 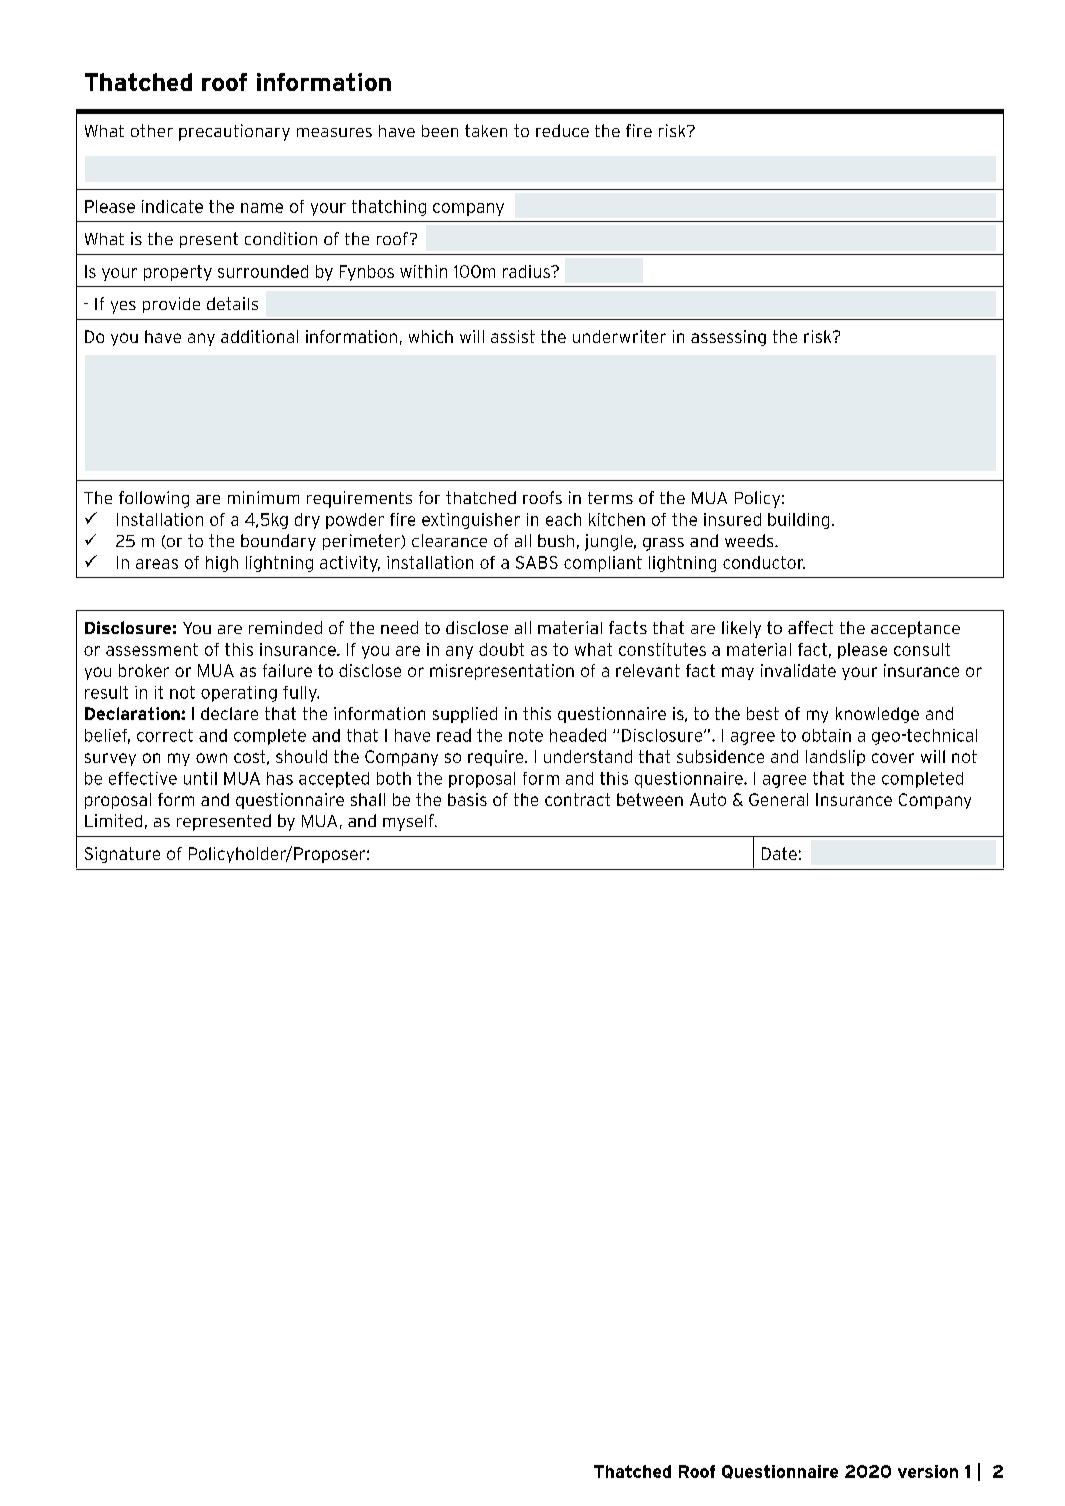 What do you see at coordinates (486, 130) in the document?
I see `taken` at bounding box center [486, 130].
